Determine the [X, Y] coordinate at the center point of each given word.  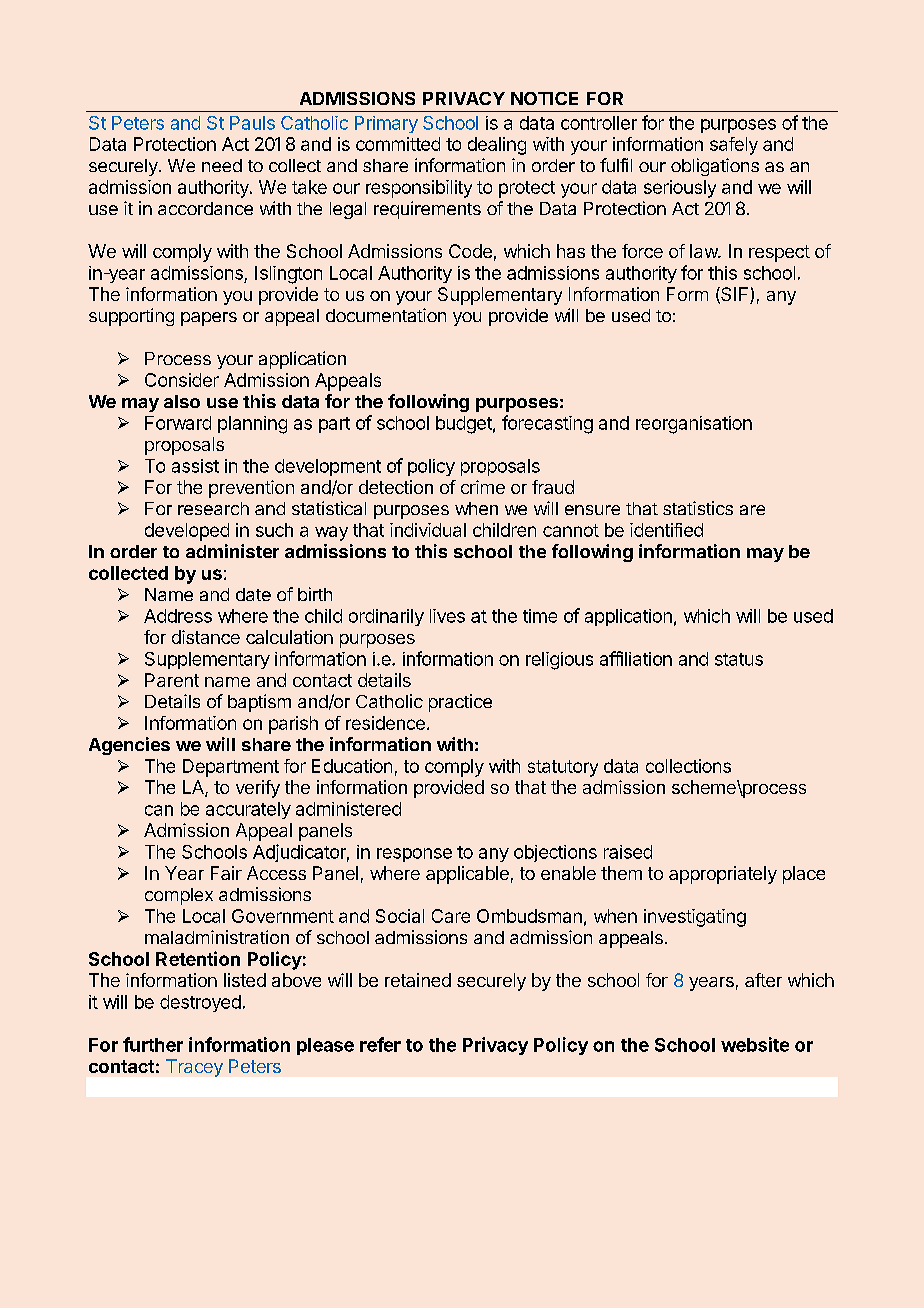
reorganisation [694, 425]
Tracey [194, 1068]
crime [483, 487]
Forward [178, 423]
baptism [259, 703]
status [739, 659]
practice [460, 703]
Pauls [252, 123]
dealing [497, 146]
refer [380, 1044]
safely [734, 146]
